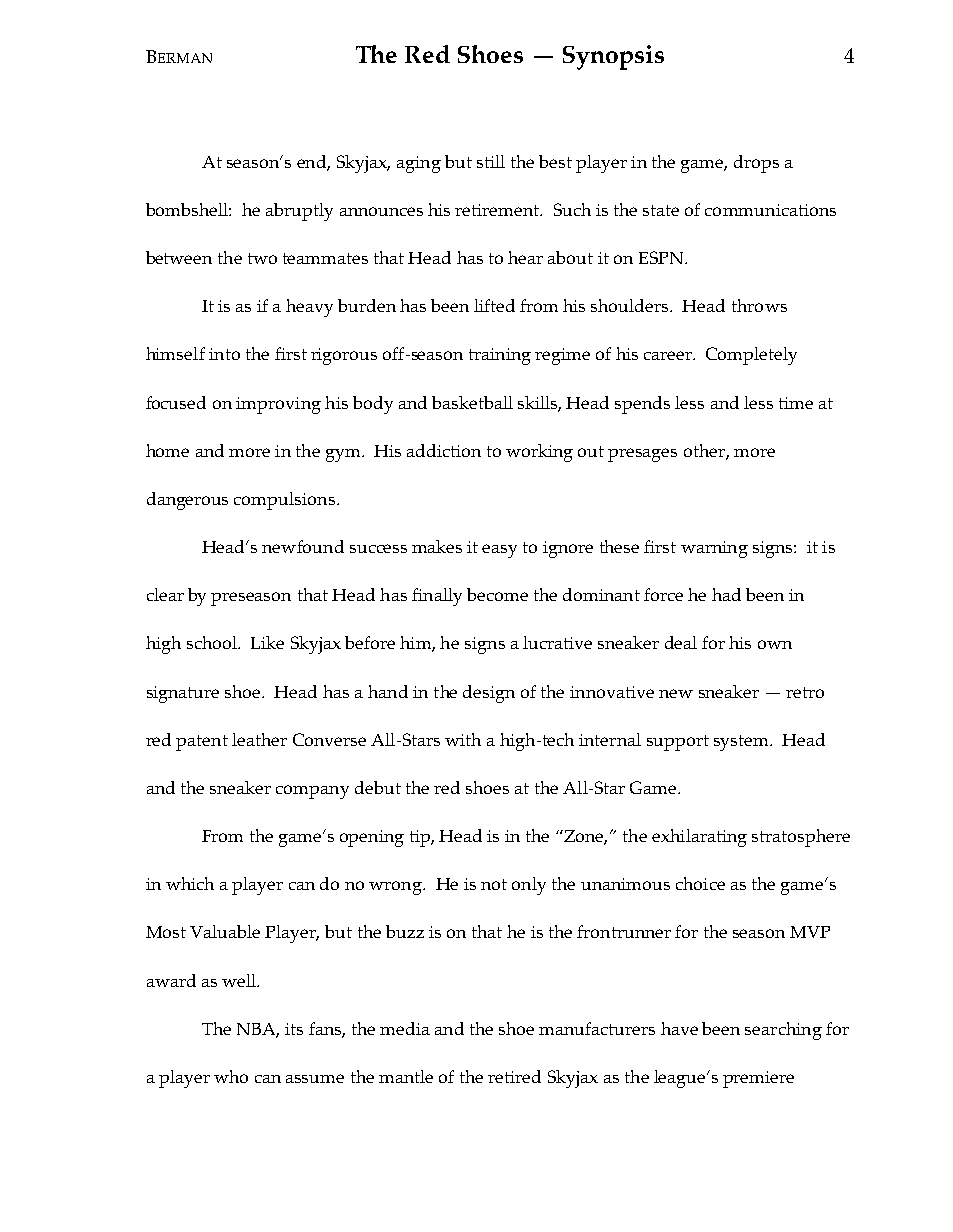 The height and width of the screenshot is (1232, 953). I want to click on drops, so click(756, 164).
